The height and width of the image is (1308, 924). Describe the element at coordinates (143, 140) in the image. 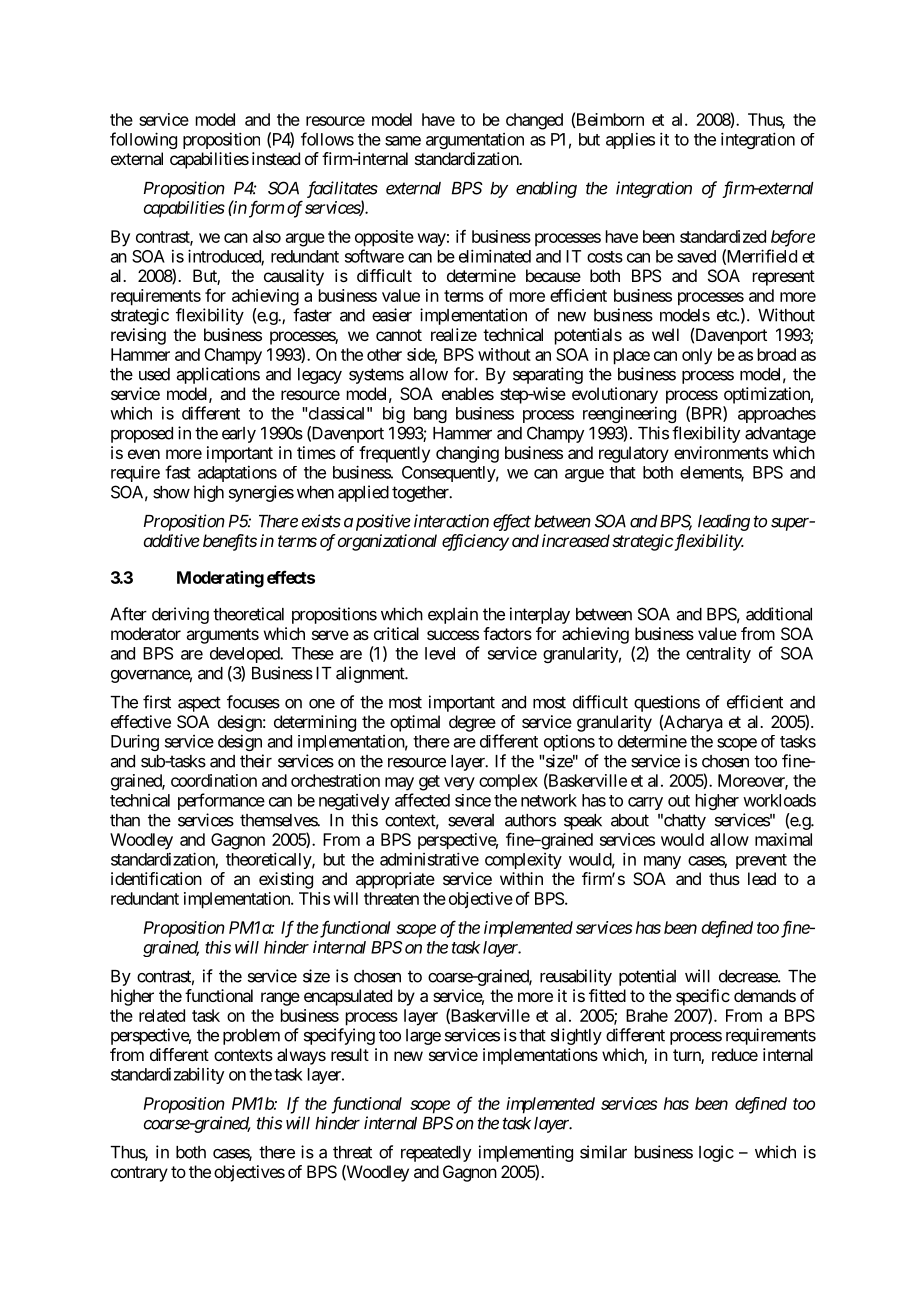

I see `following` at that location.
